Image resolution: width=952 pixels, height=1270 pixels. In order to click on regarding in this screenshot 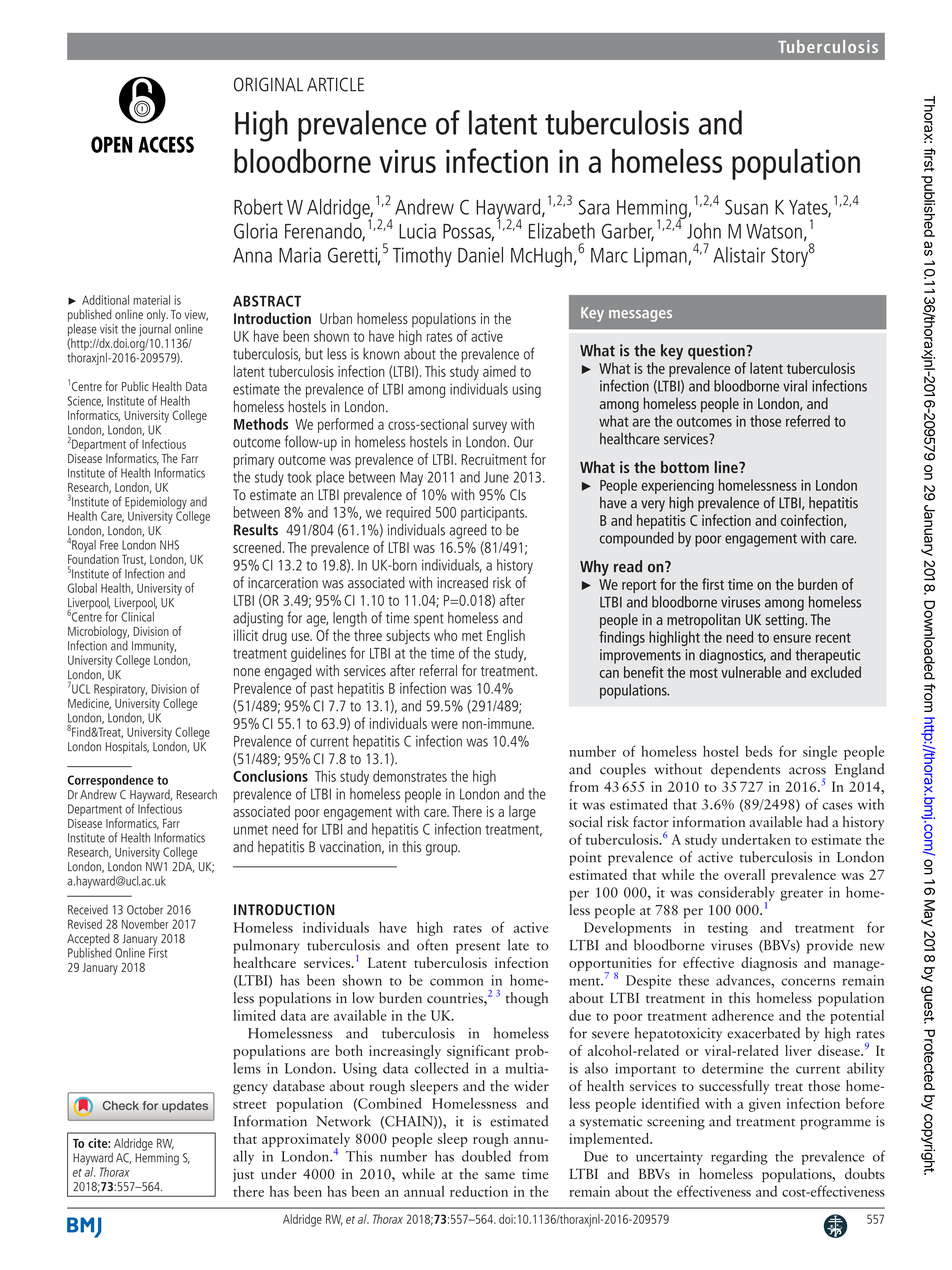, I will do `click(739, 1157)`.
